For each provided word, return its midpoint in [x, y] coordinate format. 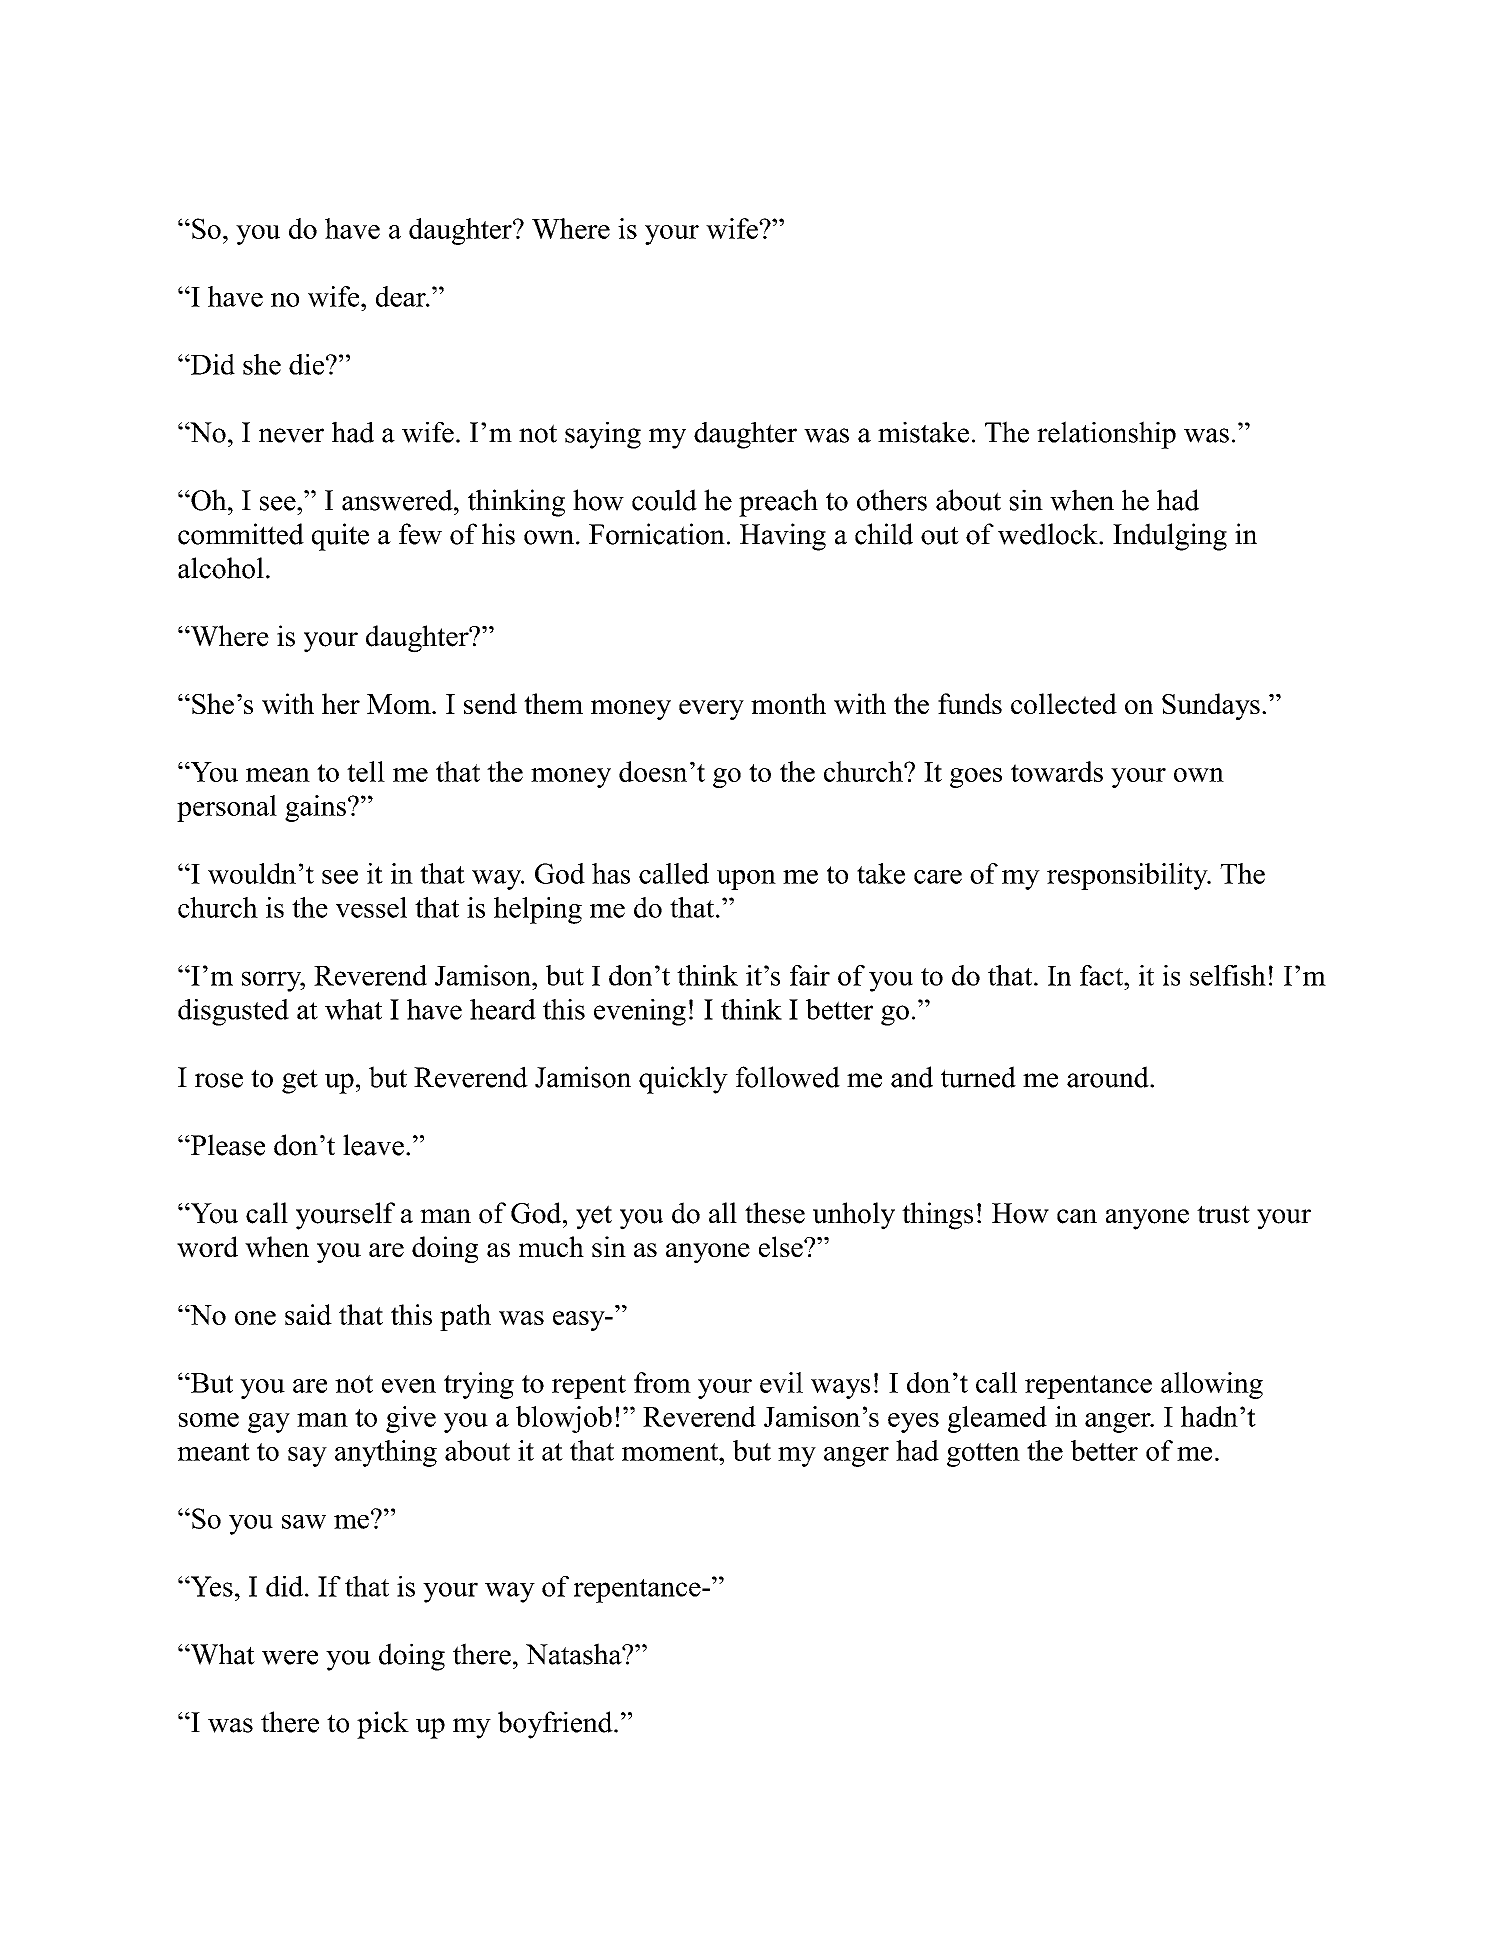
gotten [983, 1455]
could [664, 500]
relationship [1106, 435]
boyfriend [556, 1725]
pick [383, 1725]
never [291, 435]
